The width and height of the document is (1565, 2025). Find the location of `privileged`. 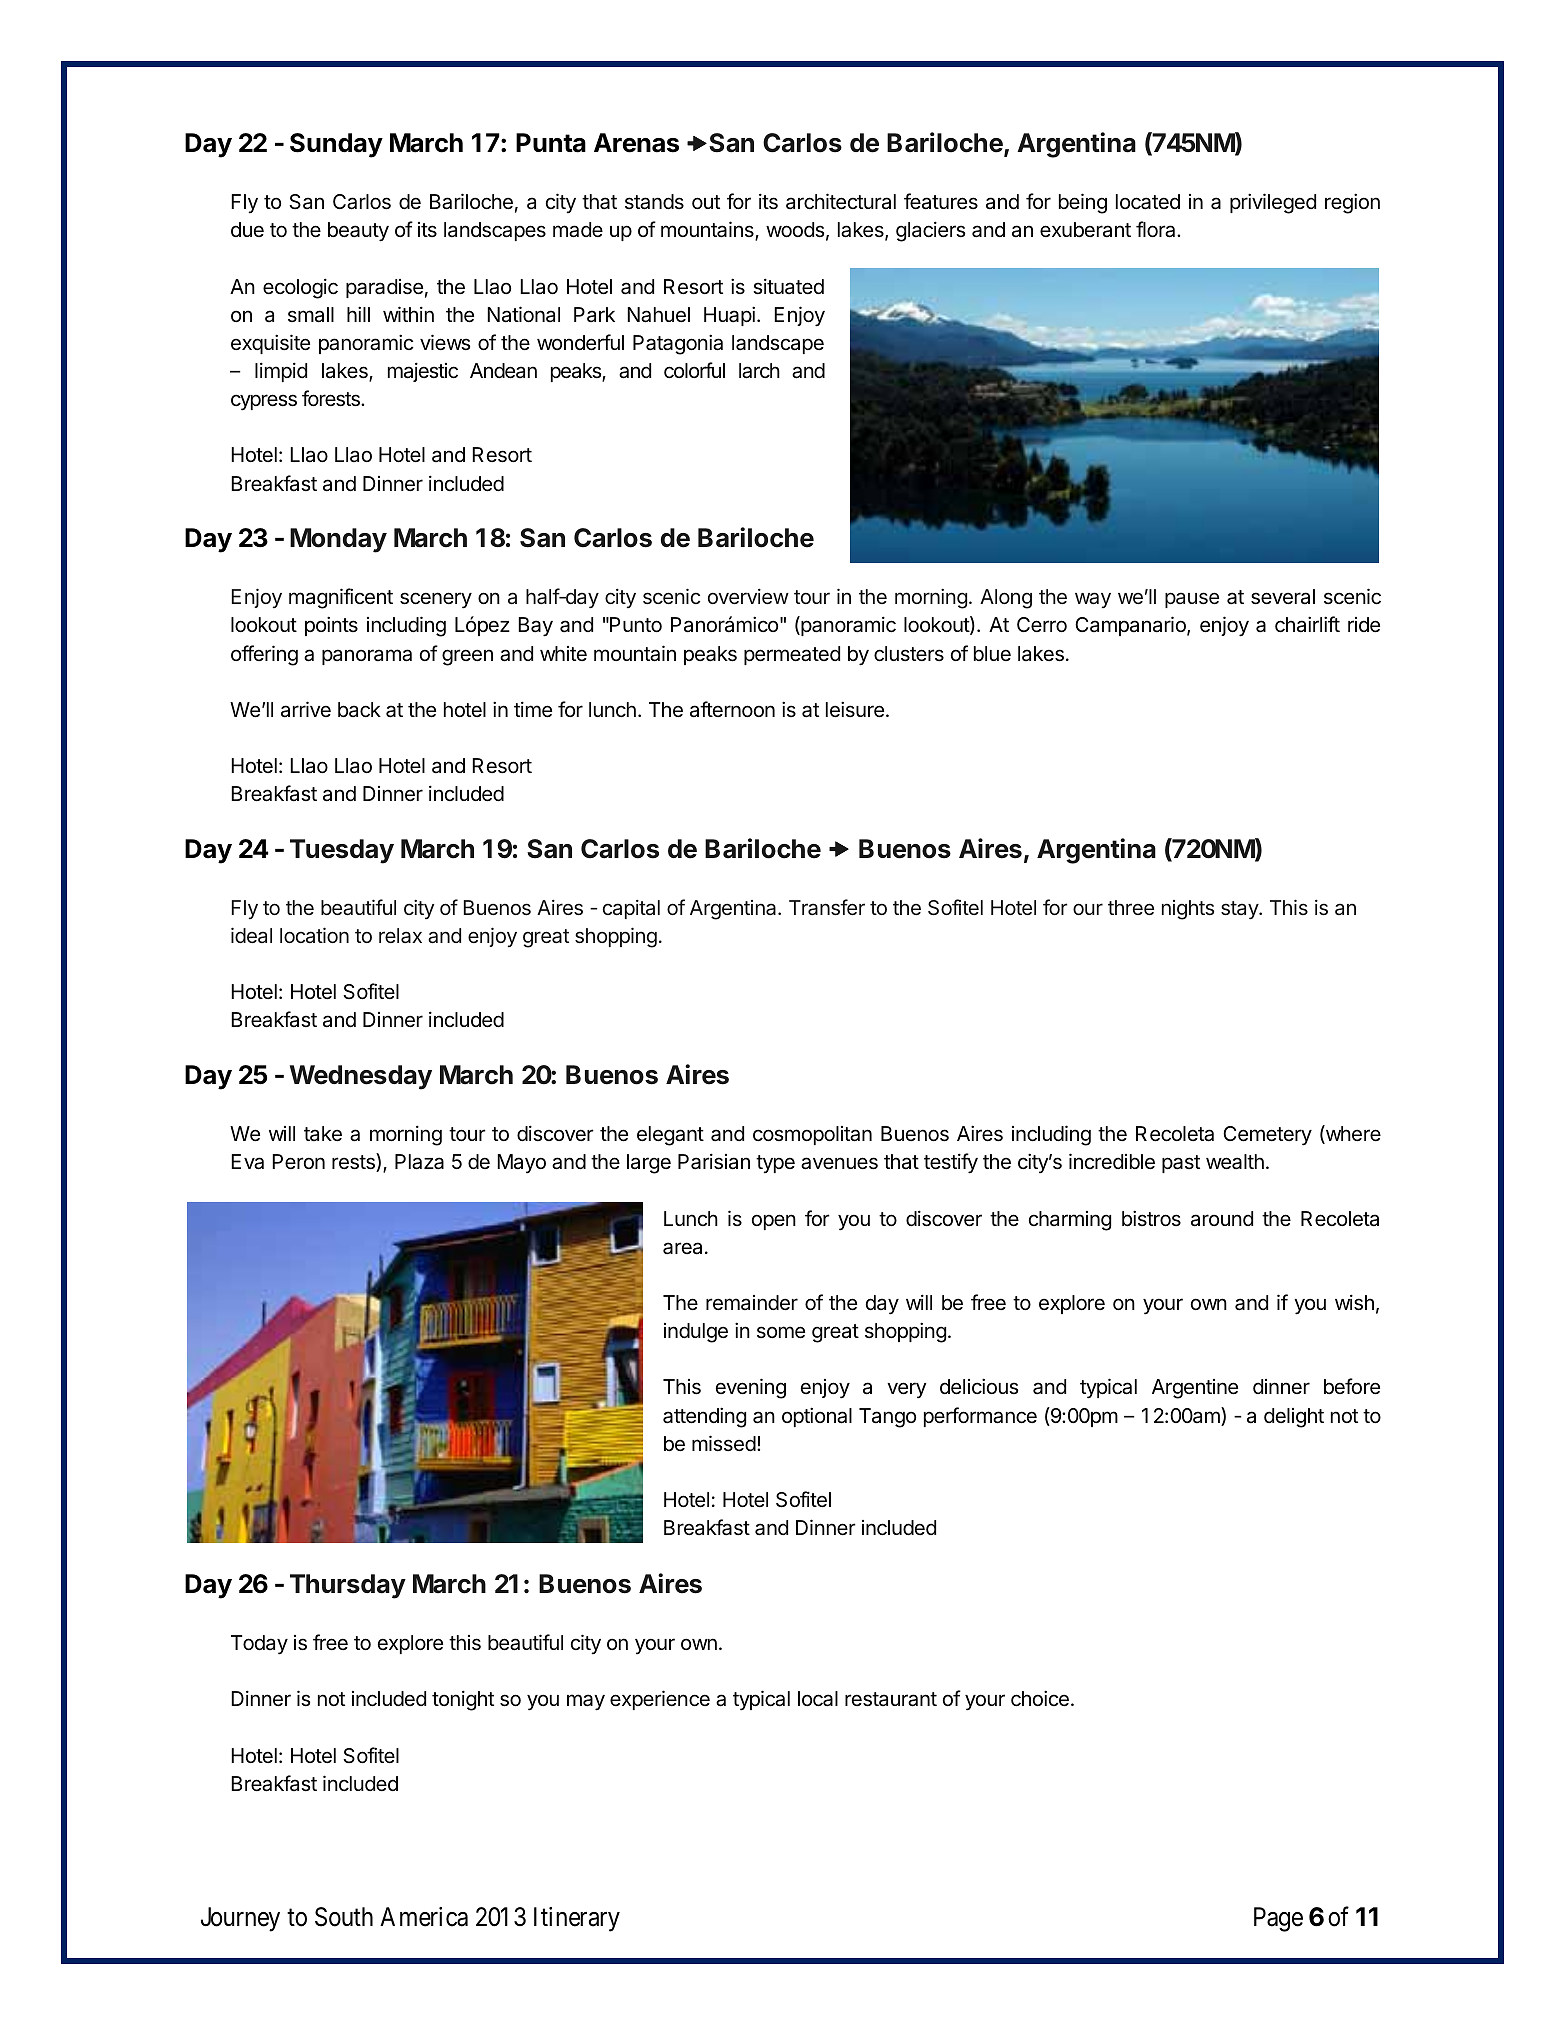

privileged is located at coordinates (1273, 203).
